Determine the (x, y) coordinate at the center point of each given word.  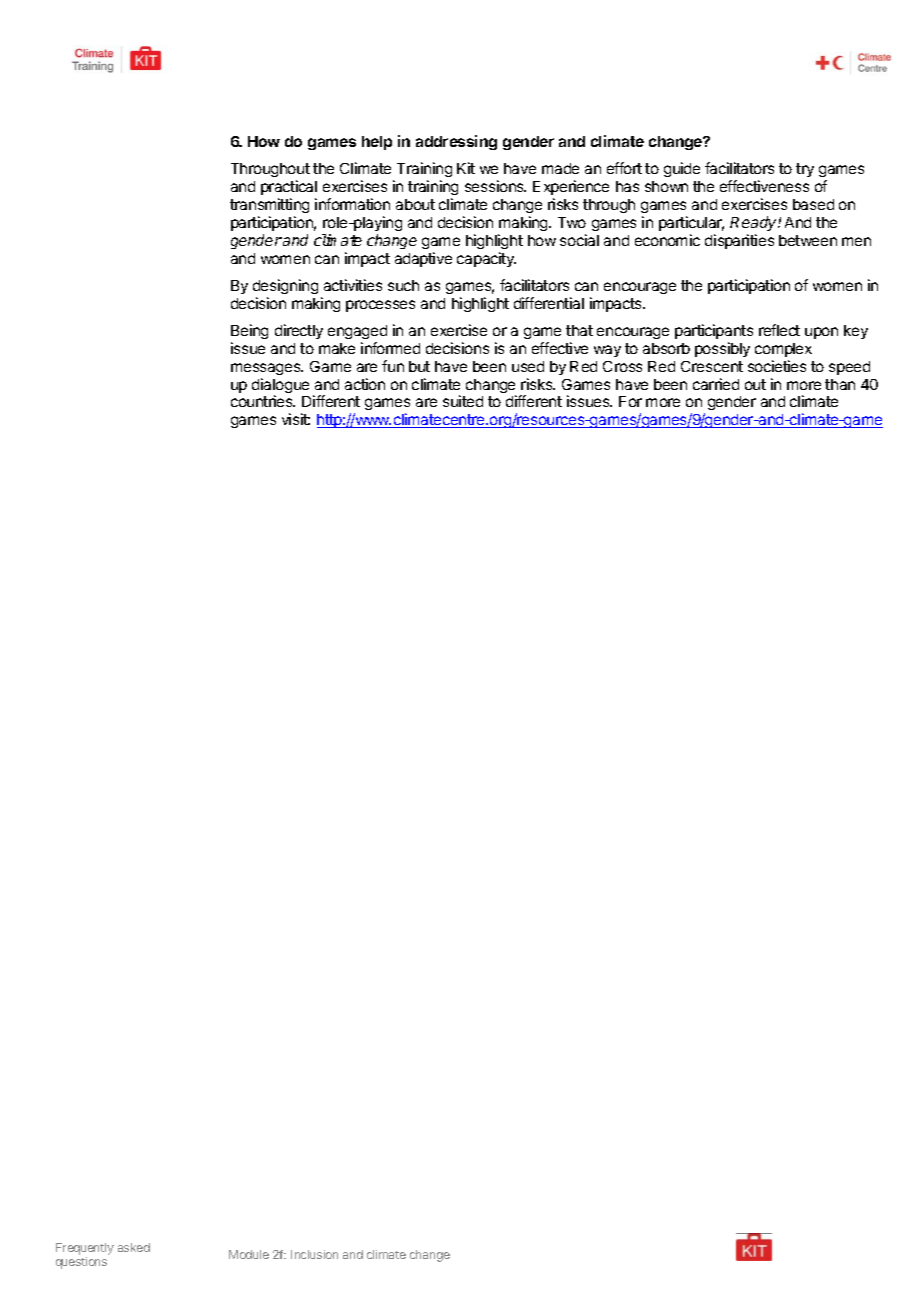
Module (249, 1254)
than (840, 384)
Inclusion (314, 1254)
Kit (466, 168)
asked (134, 1247)
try (805, 170)
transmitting (269, 205)
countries (263, 401)
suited (463, 401)
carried (716, 384)
